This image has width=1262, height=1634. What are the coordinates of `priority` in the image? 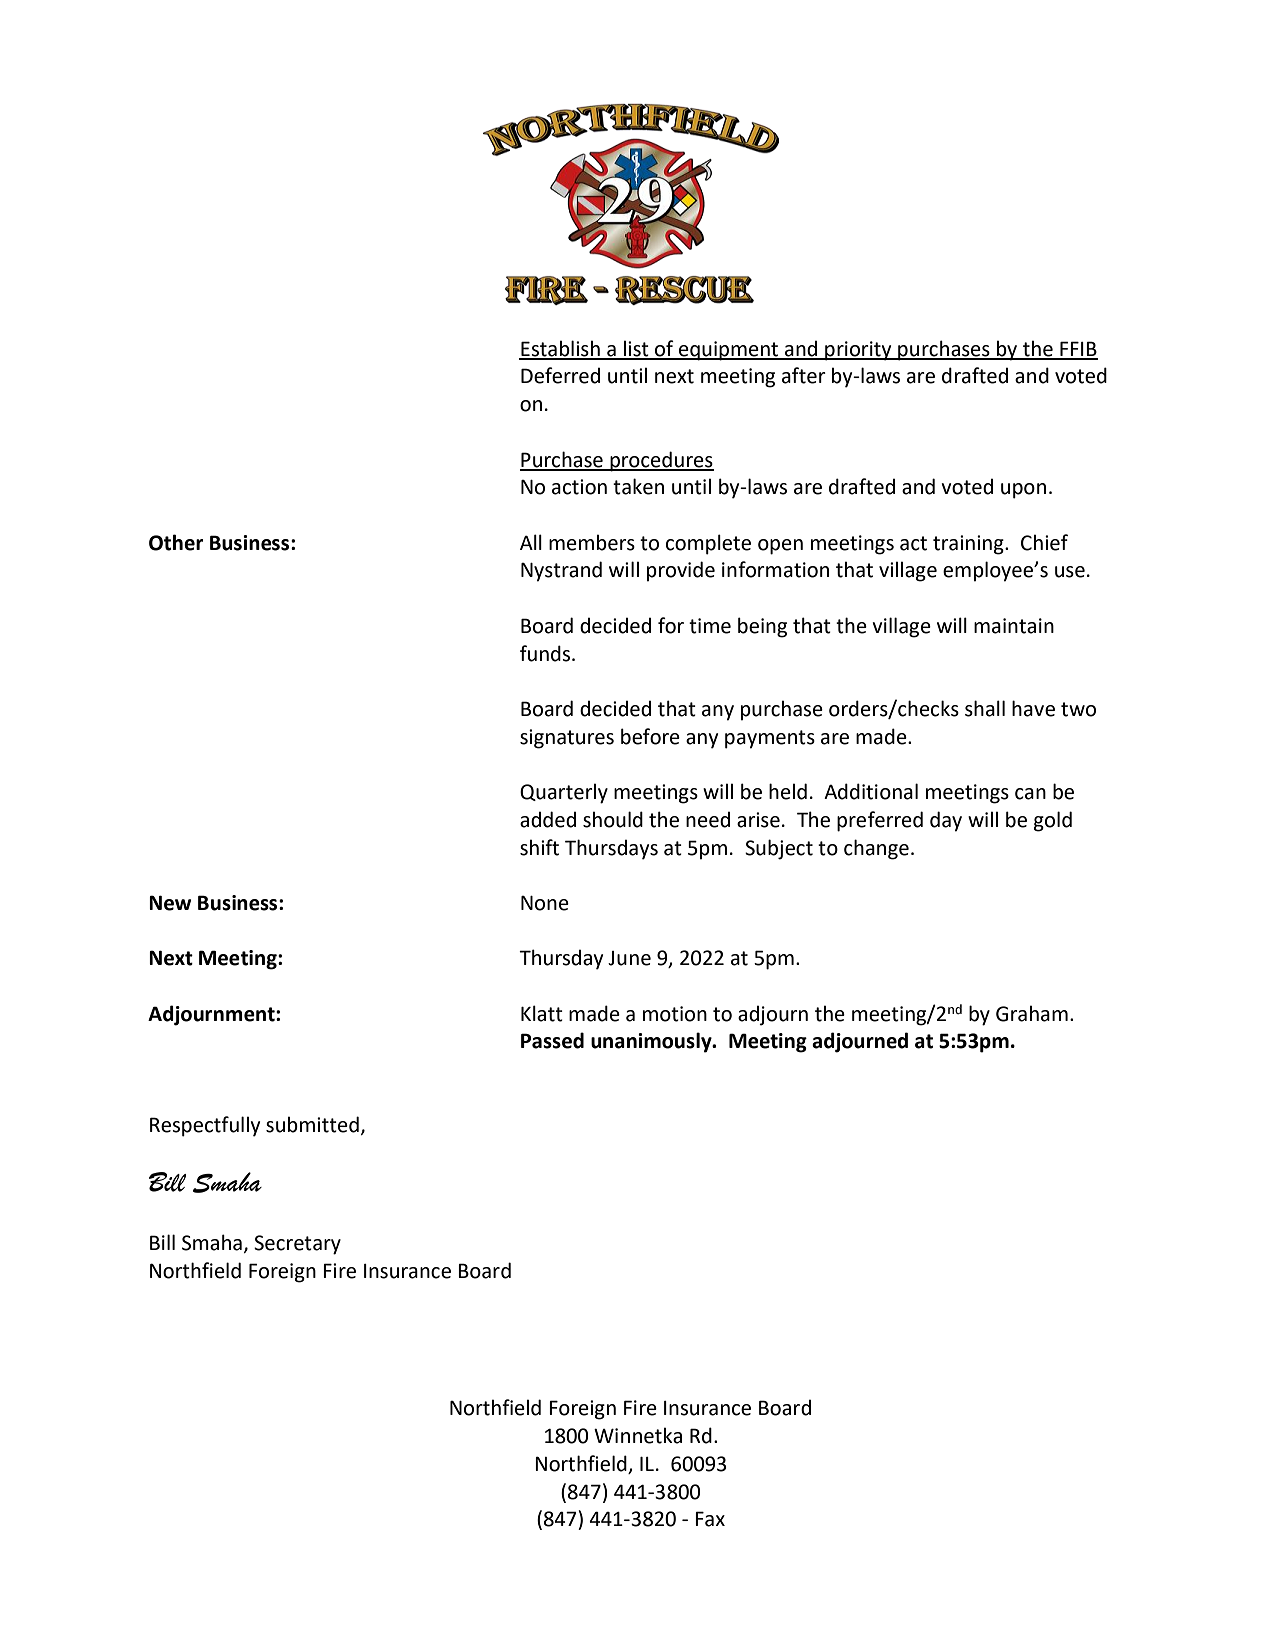 It's located at (858, 351).
